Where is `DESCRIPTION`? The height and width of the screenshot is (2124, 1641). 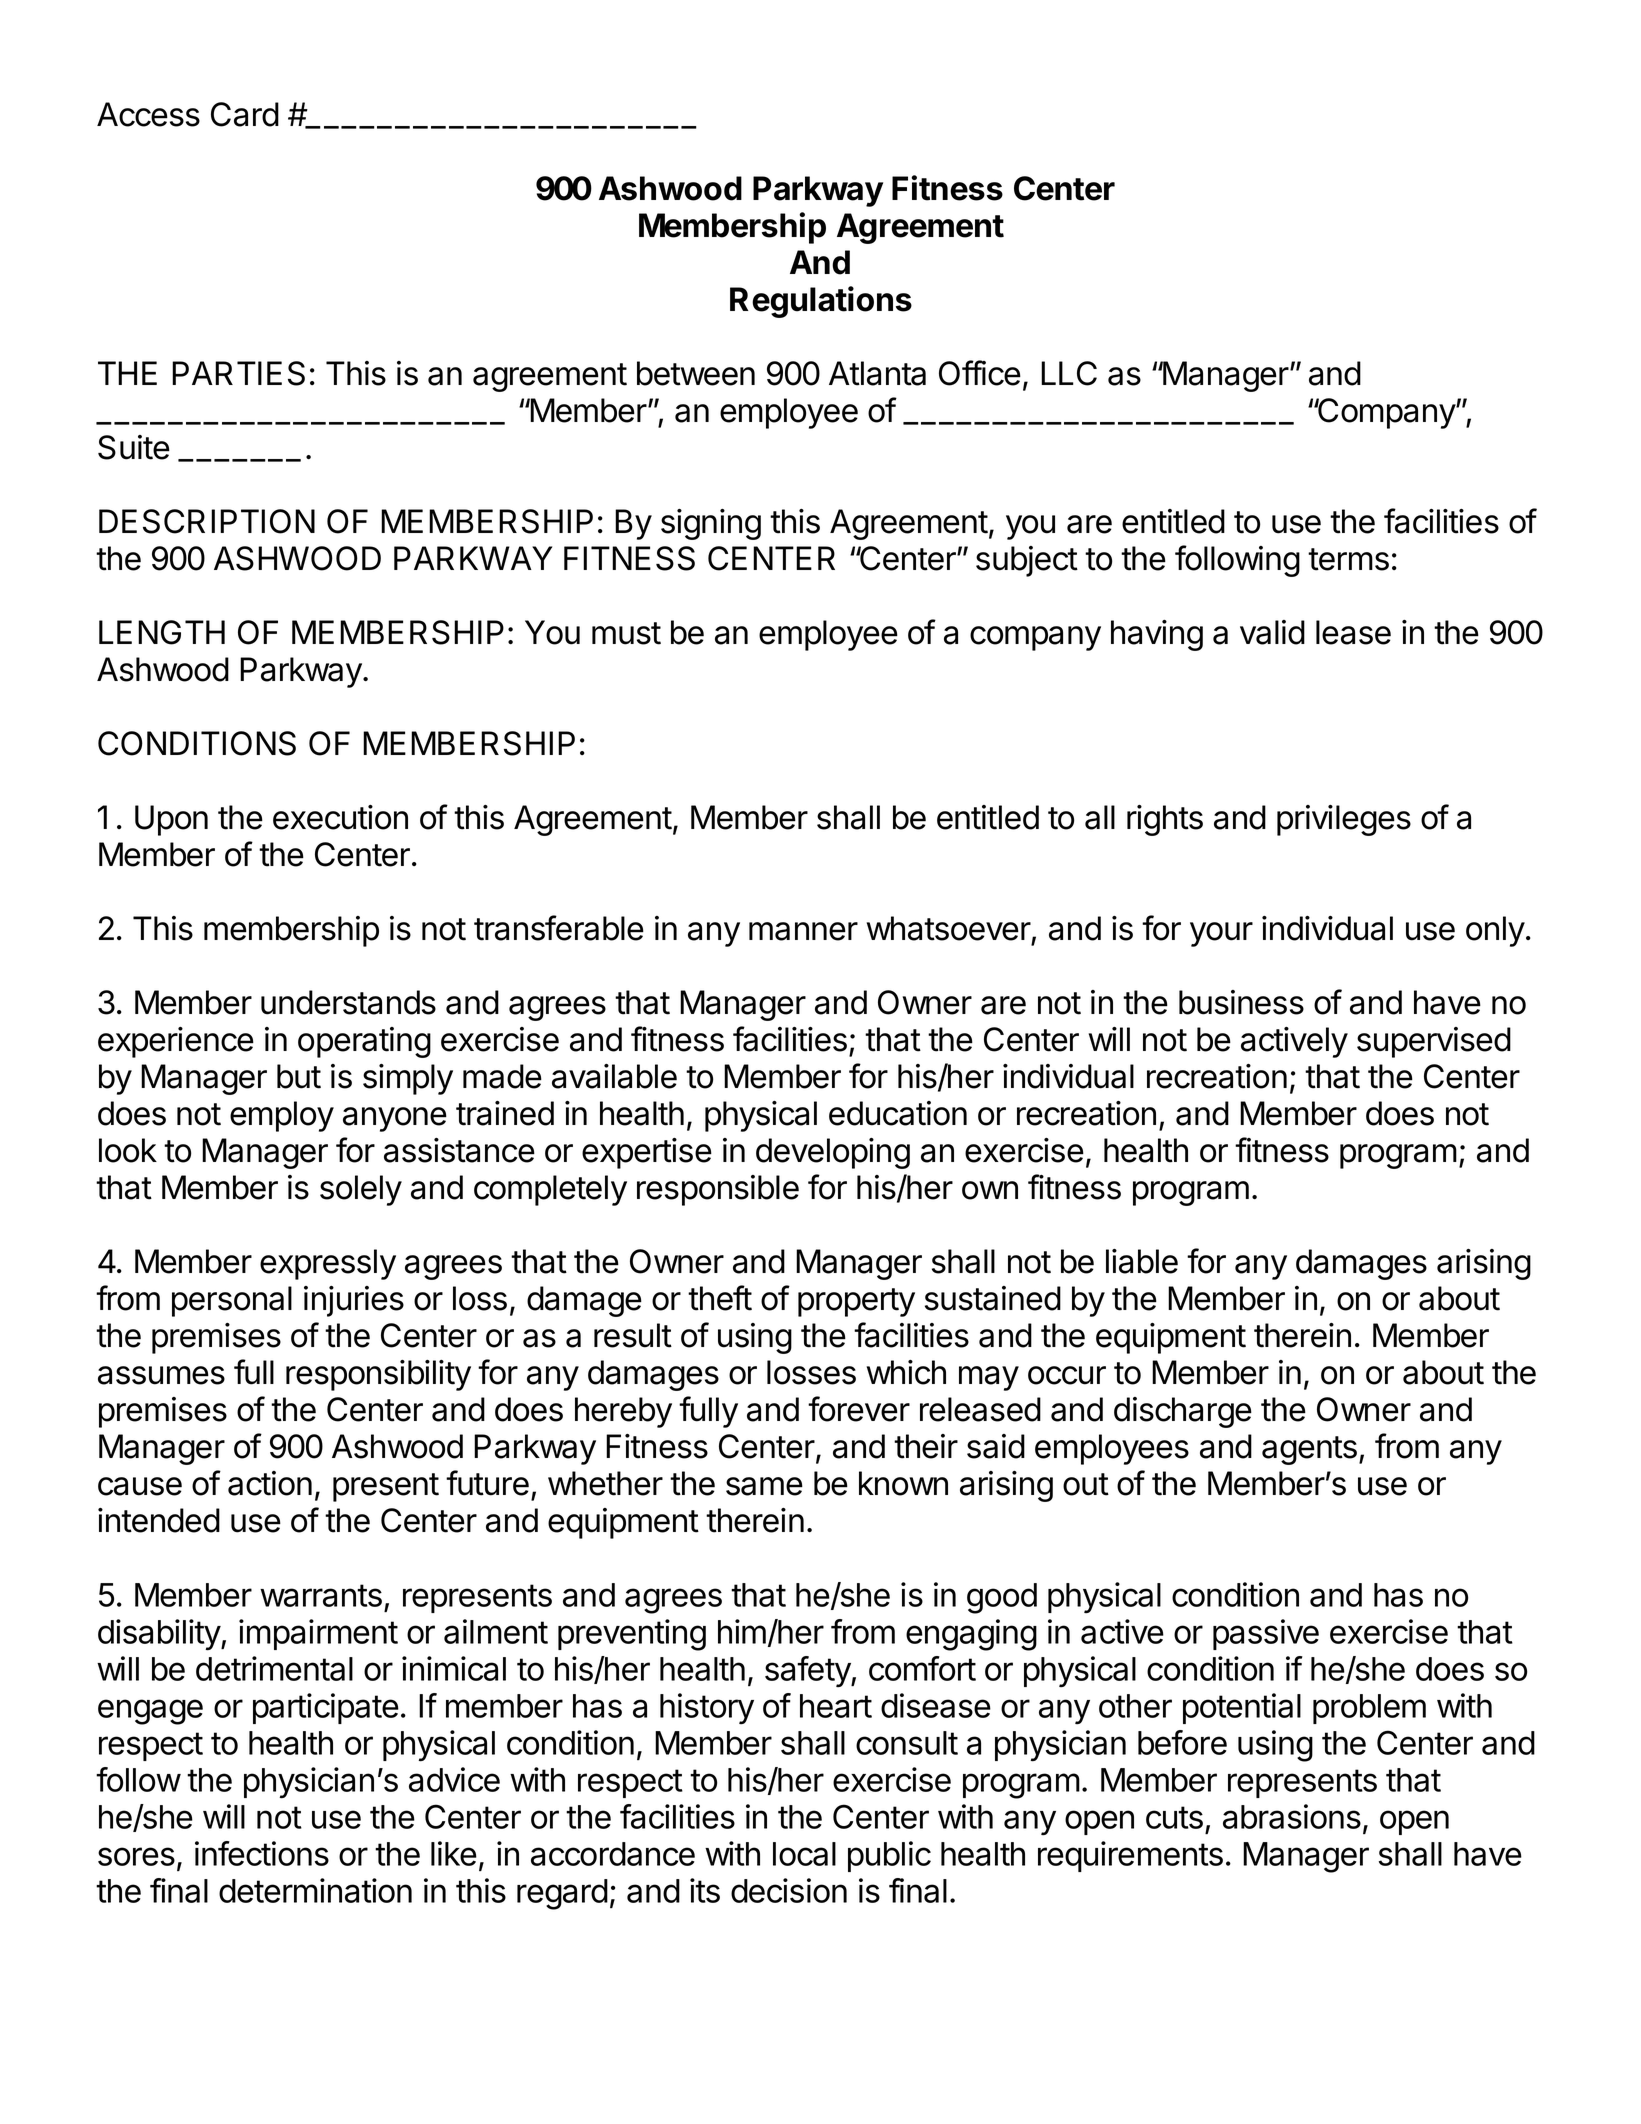
DESCRIPTION is located at coordinates (207, 521).
